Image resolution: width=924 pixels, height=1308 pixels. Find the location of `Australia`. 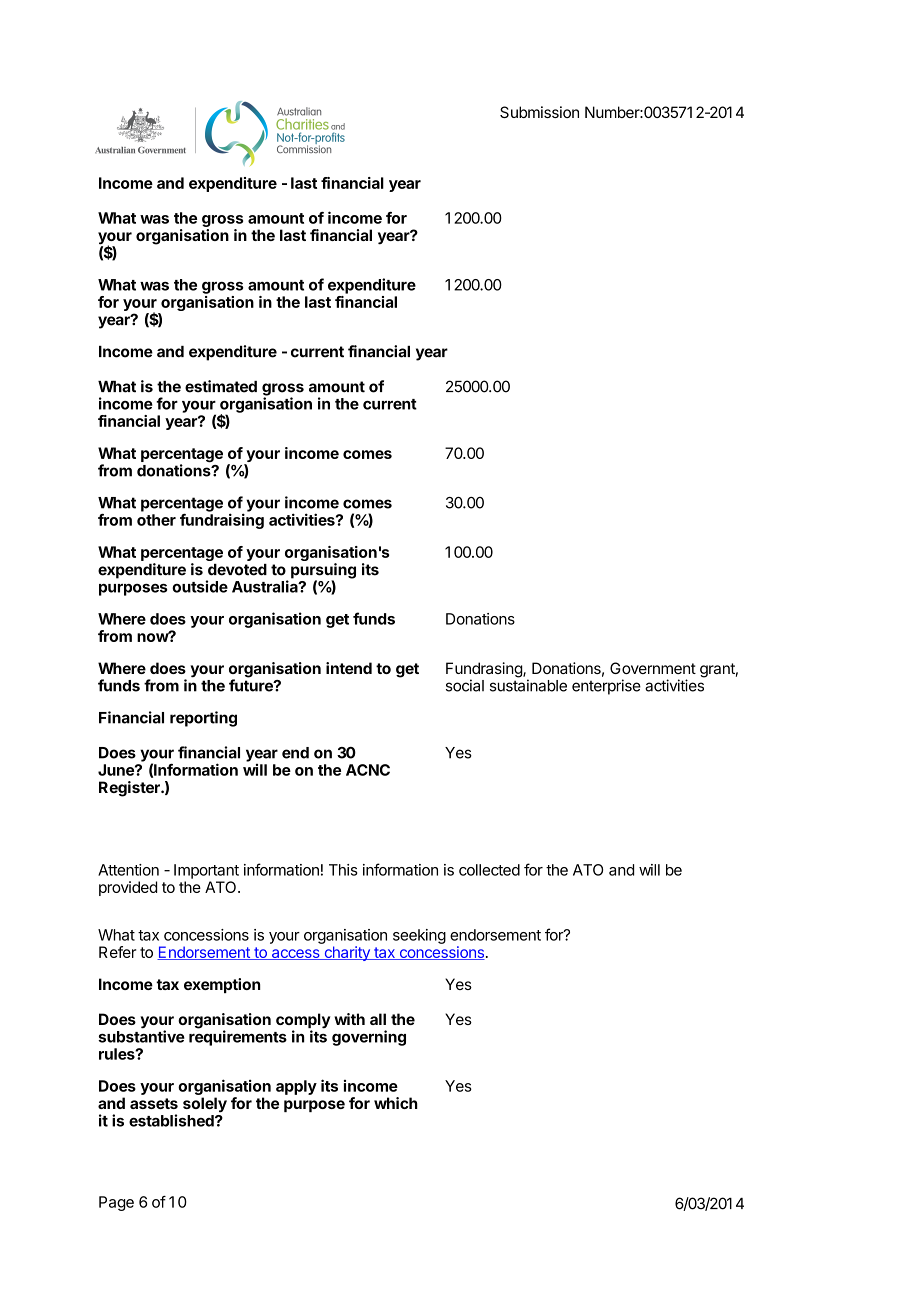

Australia is located at coordinates (266, 586).
